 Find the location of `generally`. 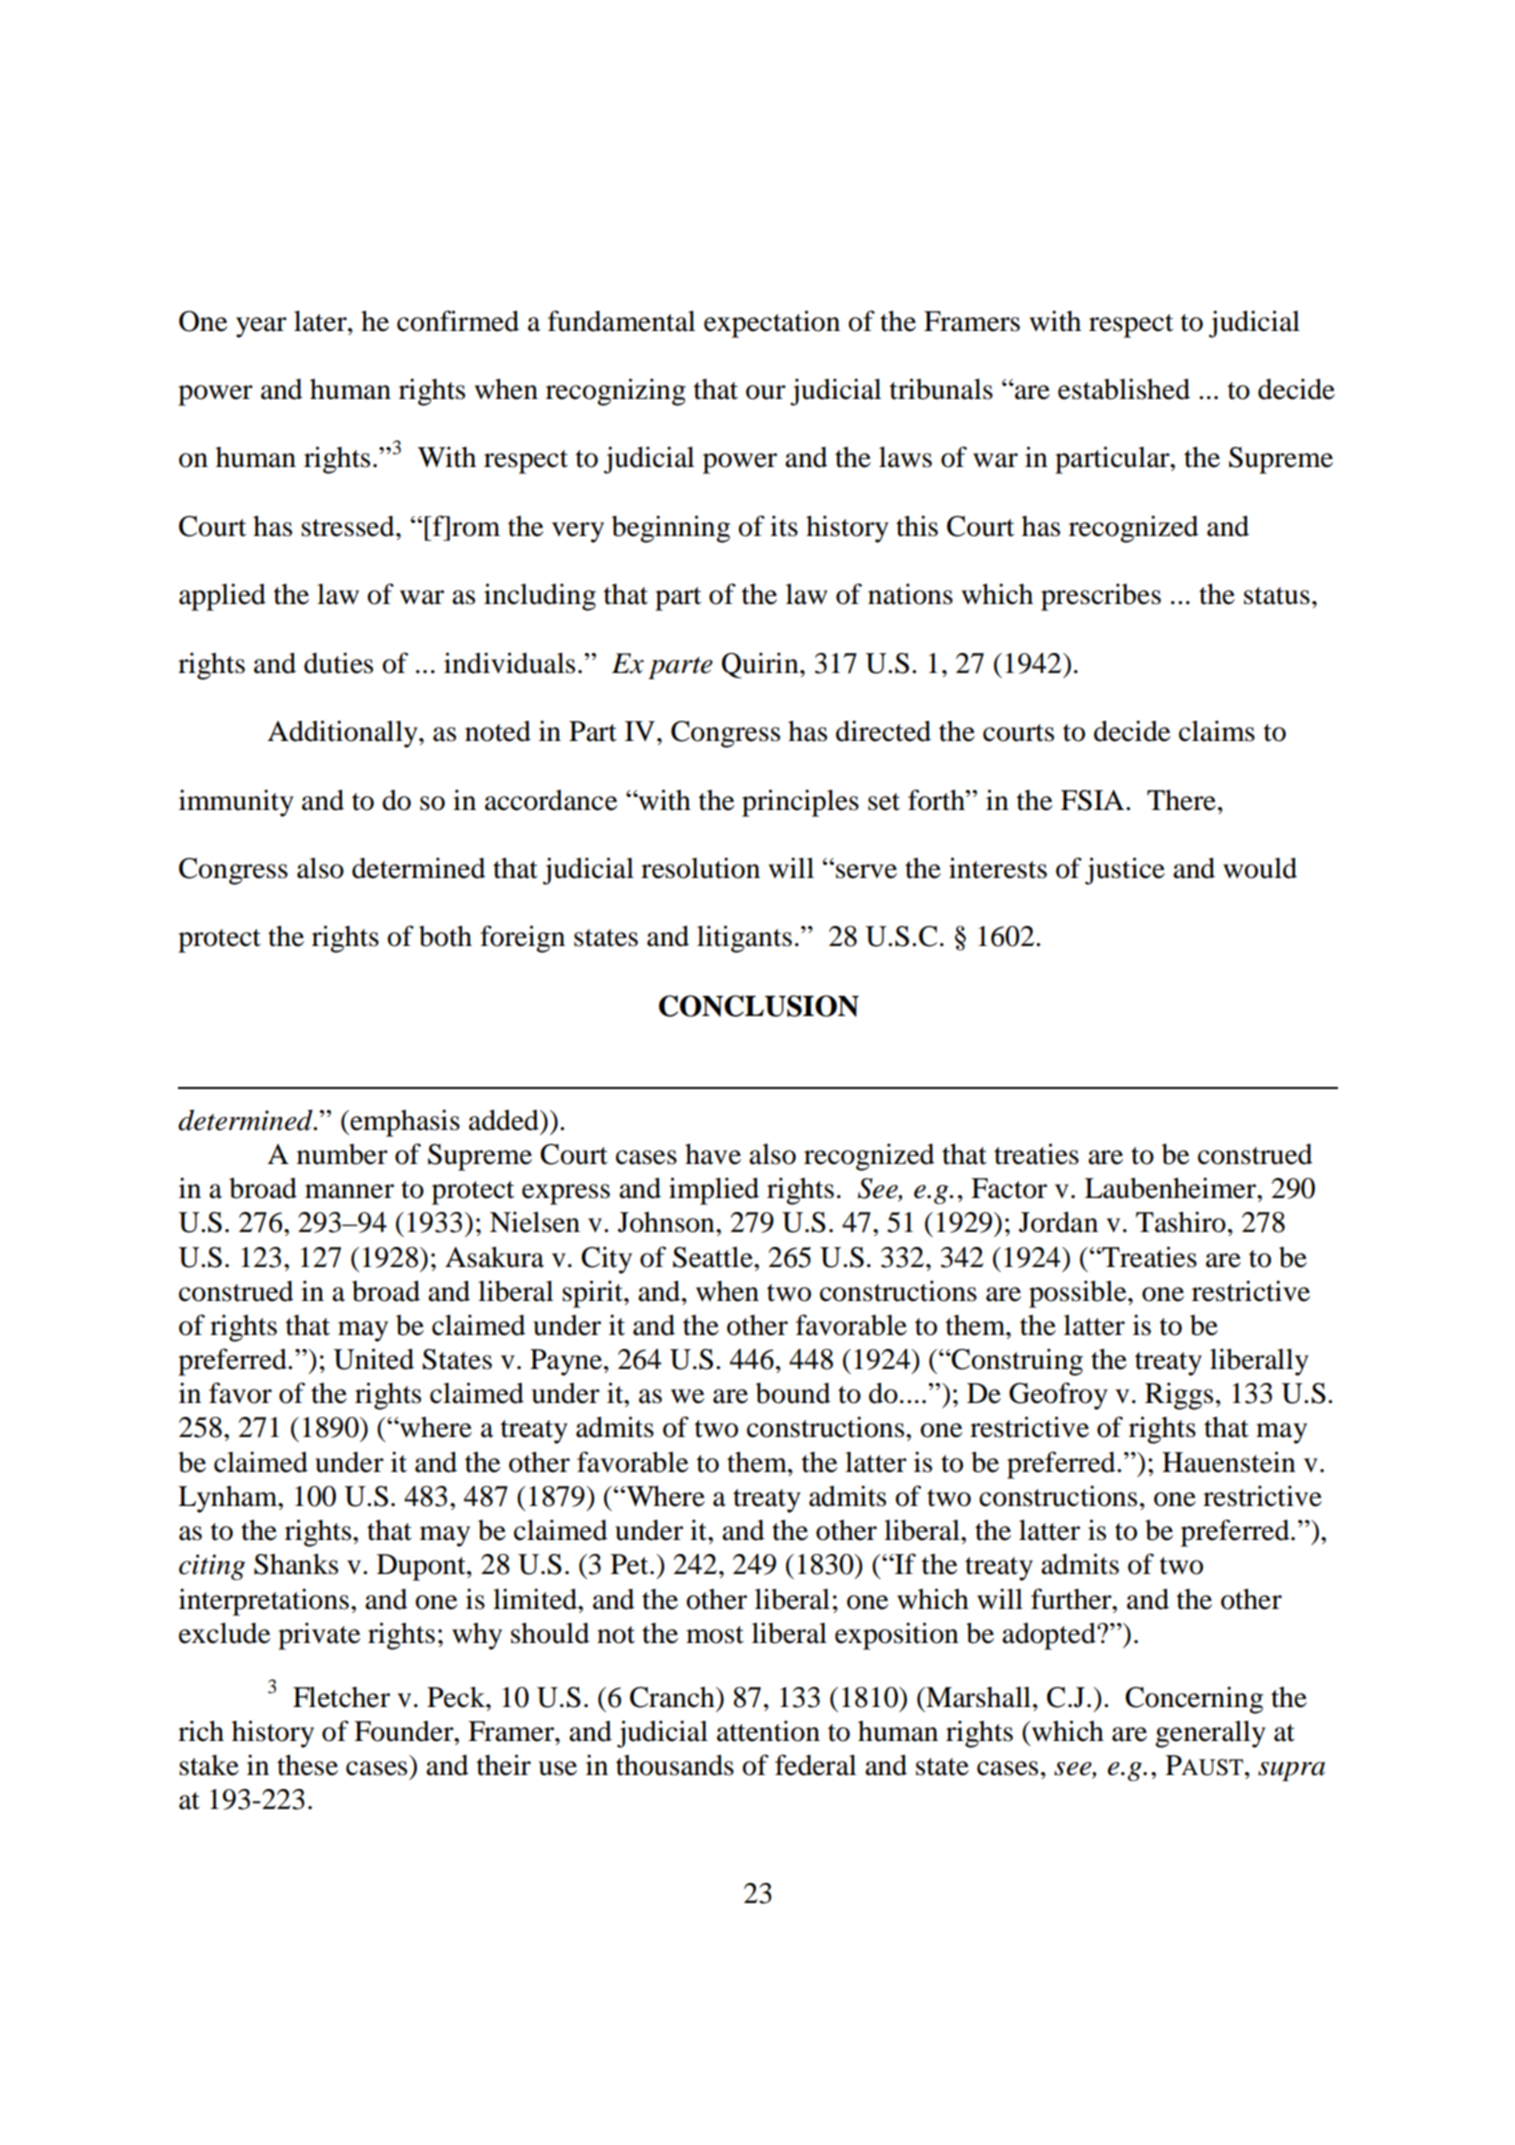

generally is located at coordinates (1210, 1734).
